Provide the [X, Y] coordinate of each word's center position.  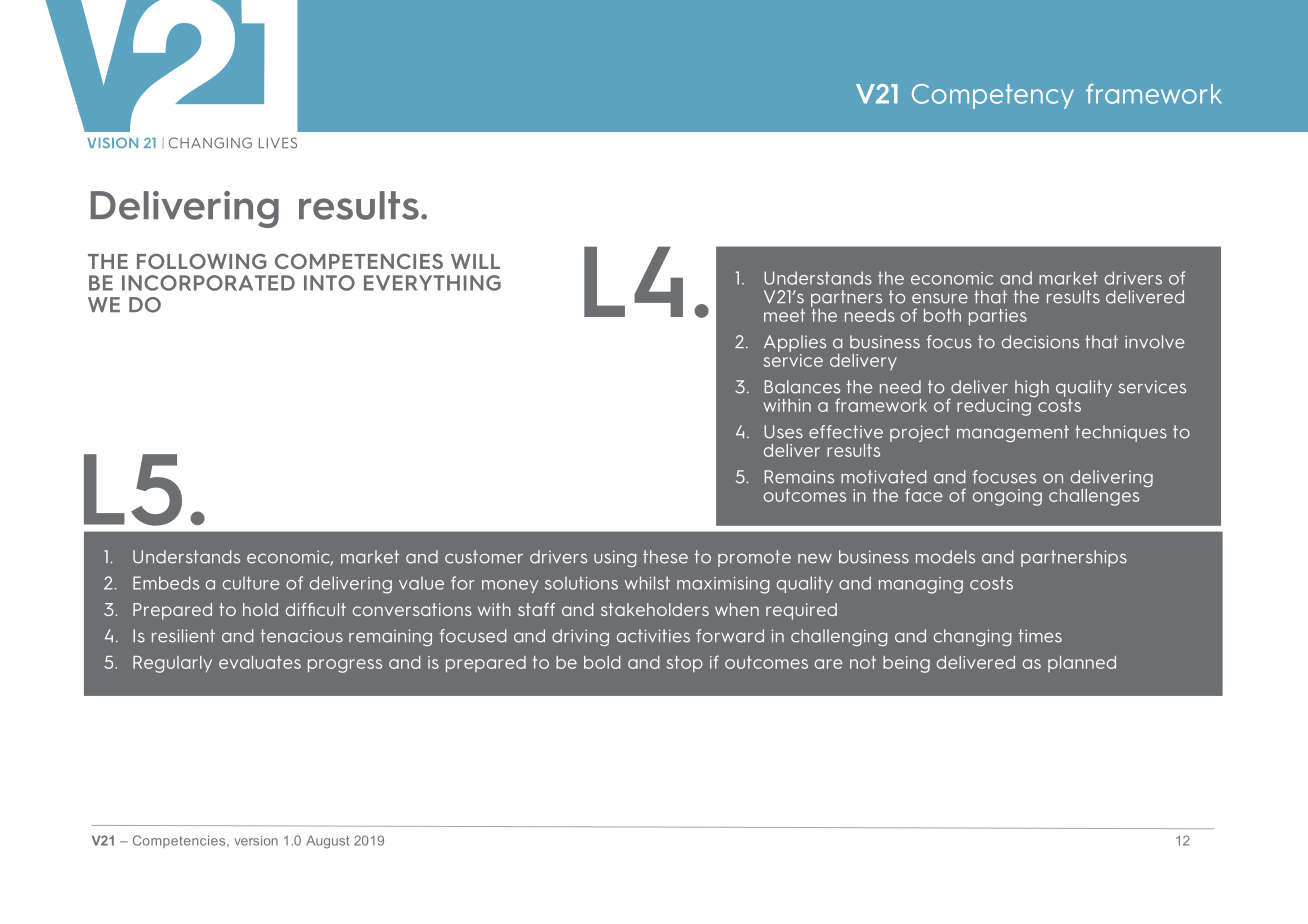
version [256, 840]
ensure [940, 298]
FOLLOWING [201, 261]
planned [1082, 664]
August [327, 842]
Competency [993, 96]
